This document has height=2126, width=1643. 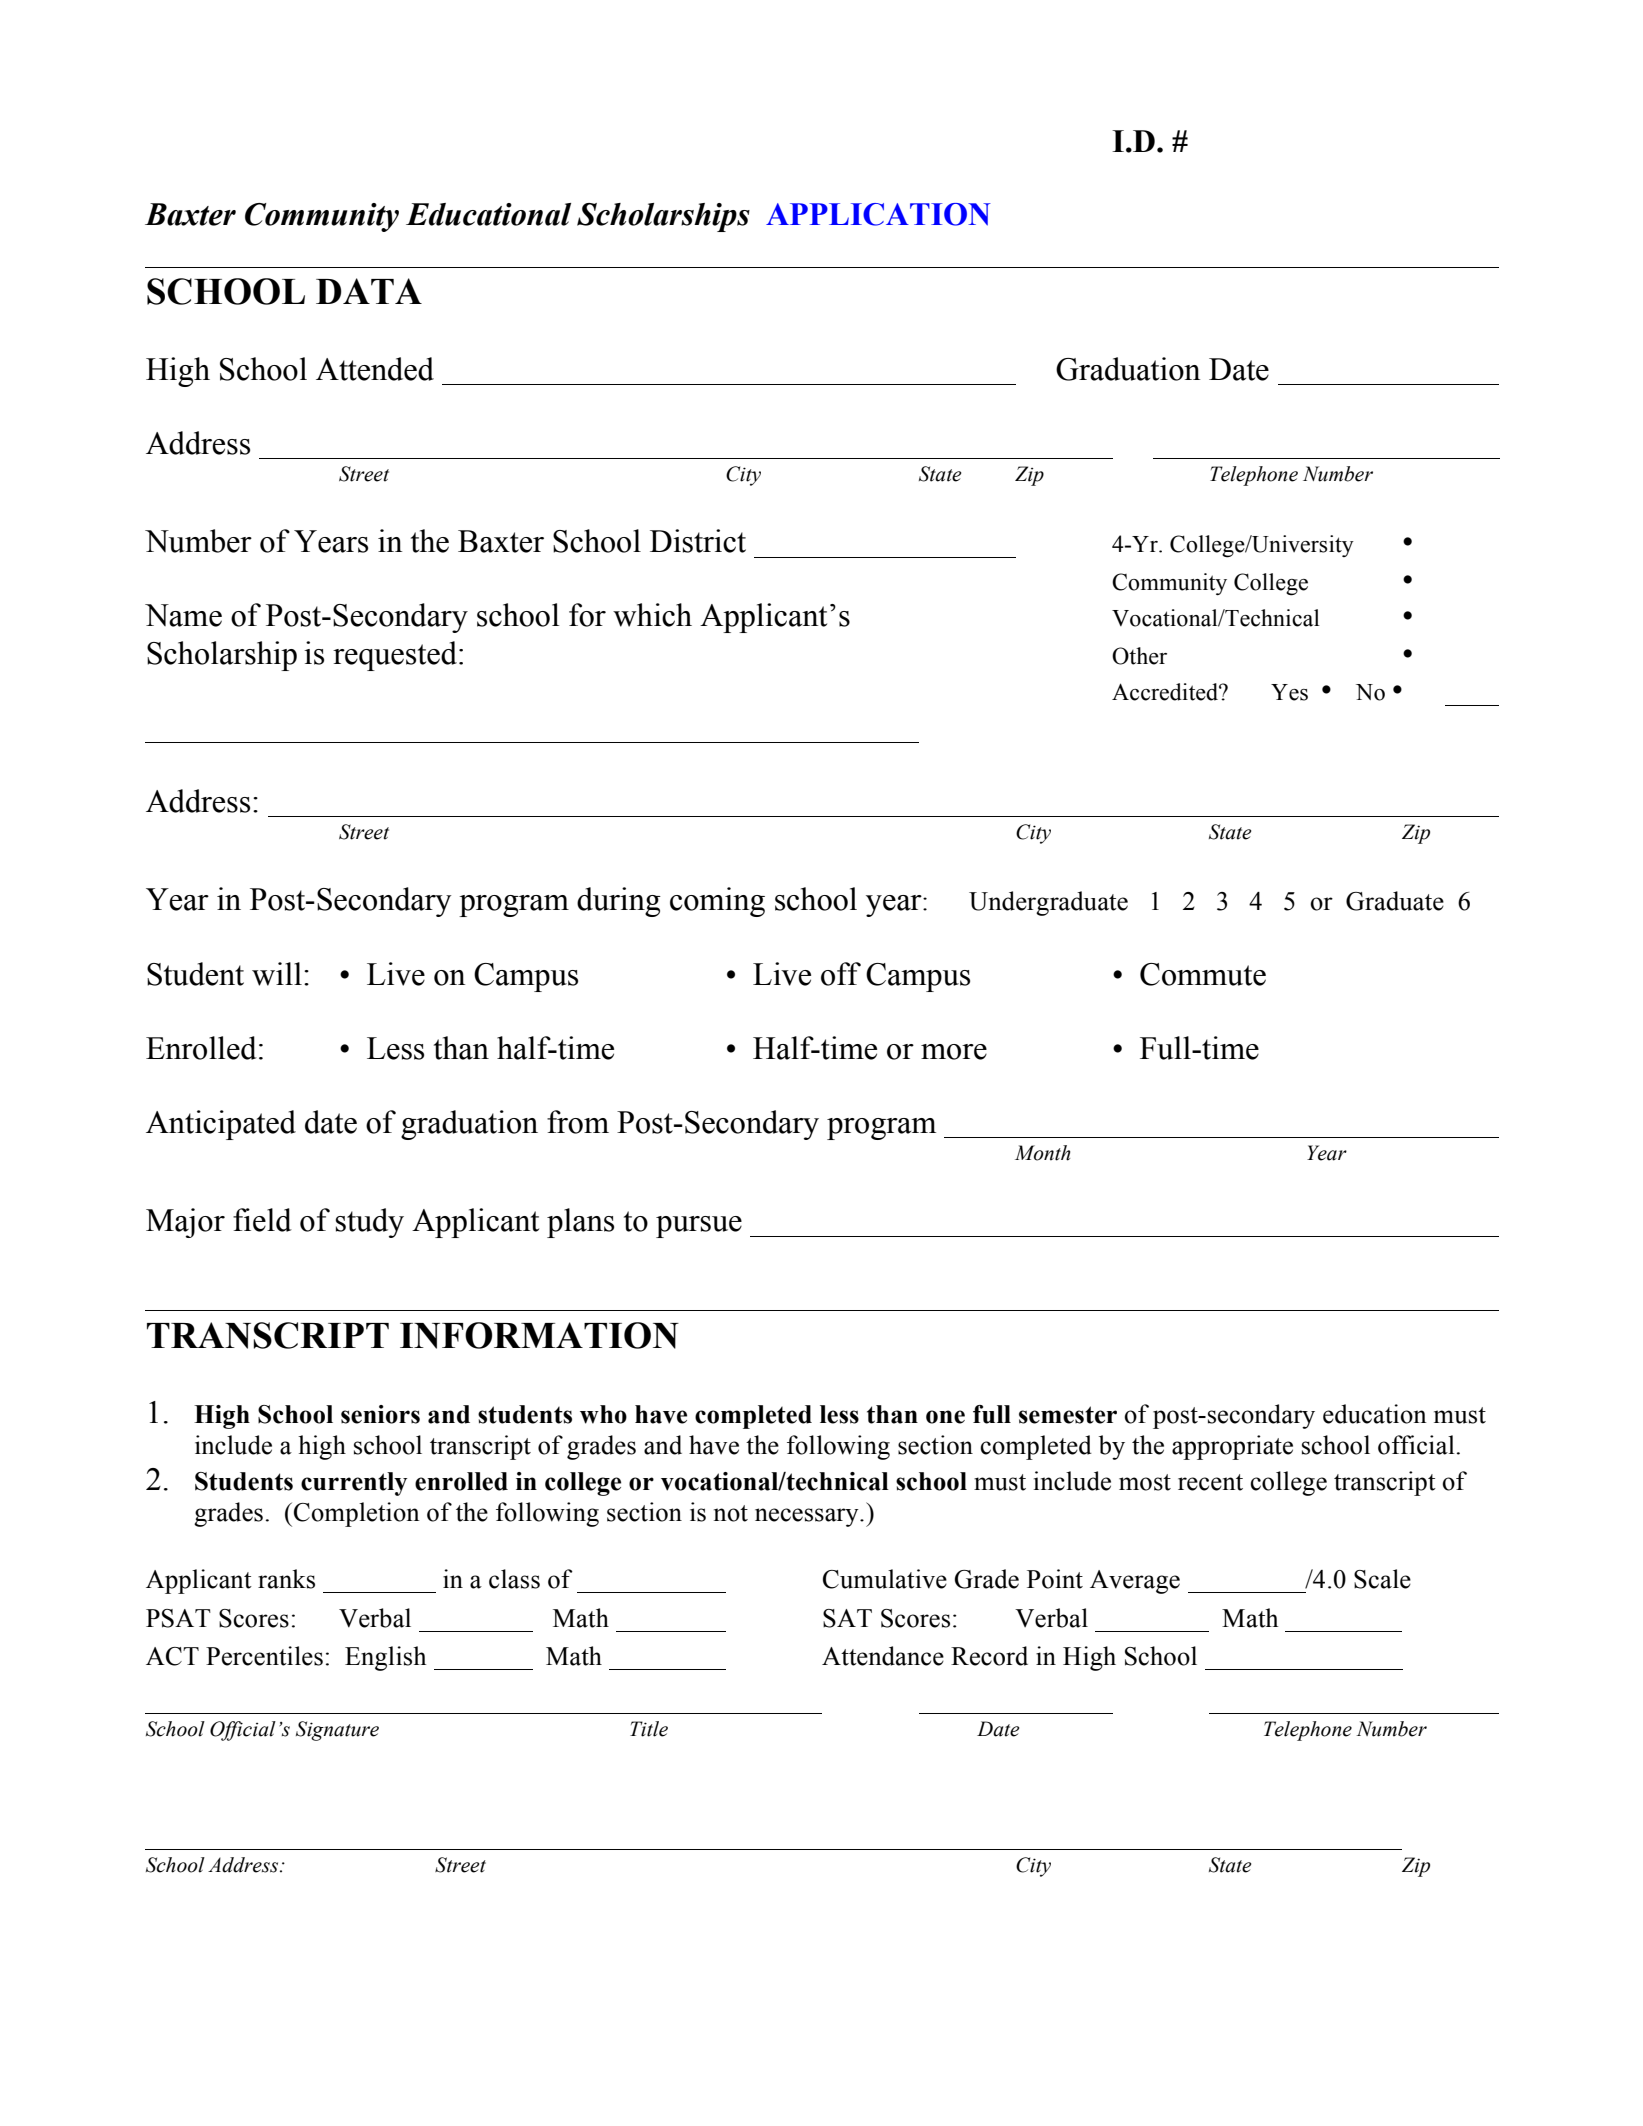 I want to click on DATA, so click(x=369, y=291).
